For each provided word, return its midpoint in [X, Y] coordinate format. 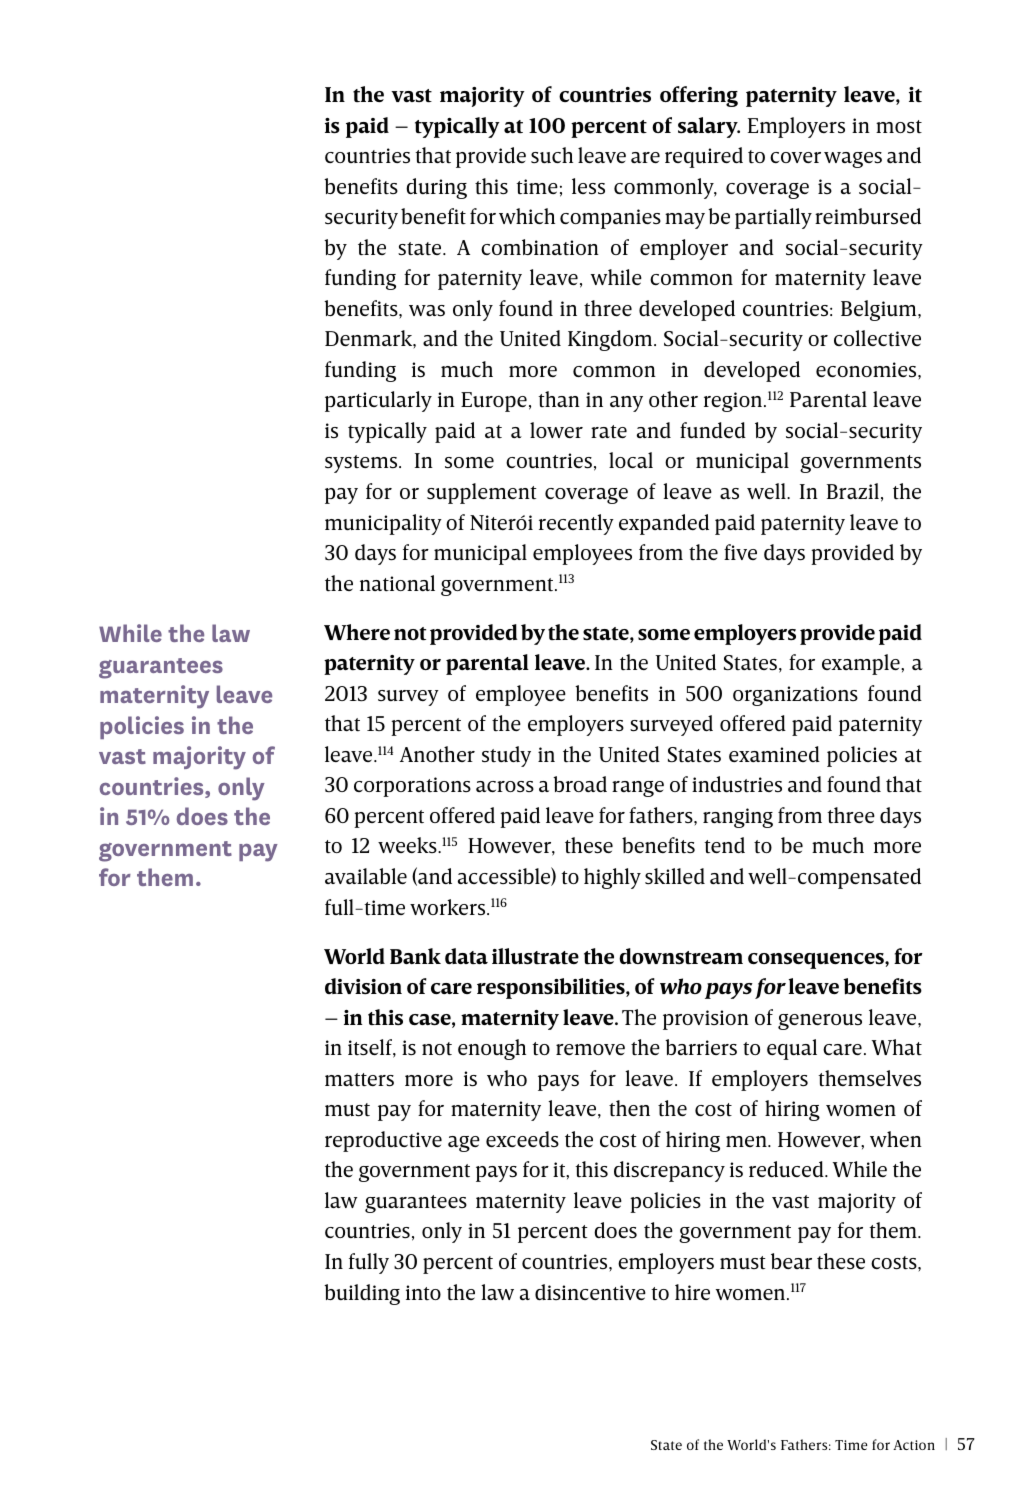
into [423, 1292]
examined [774, 754]
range [638, 789]
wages [853, 160]
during [436, 188]
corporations [412, 787]
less [588, 186]
